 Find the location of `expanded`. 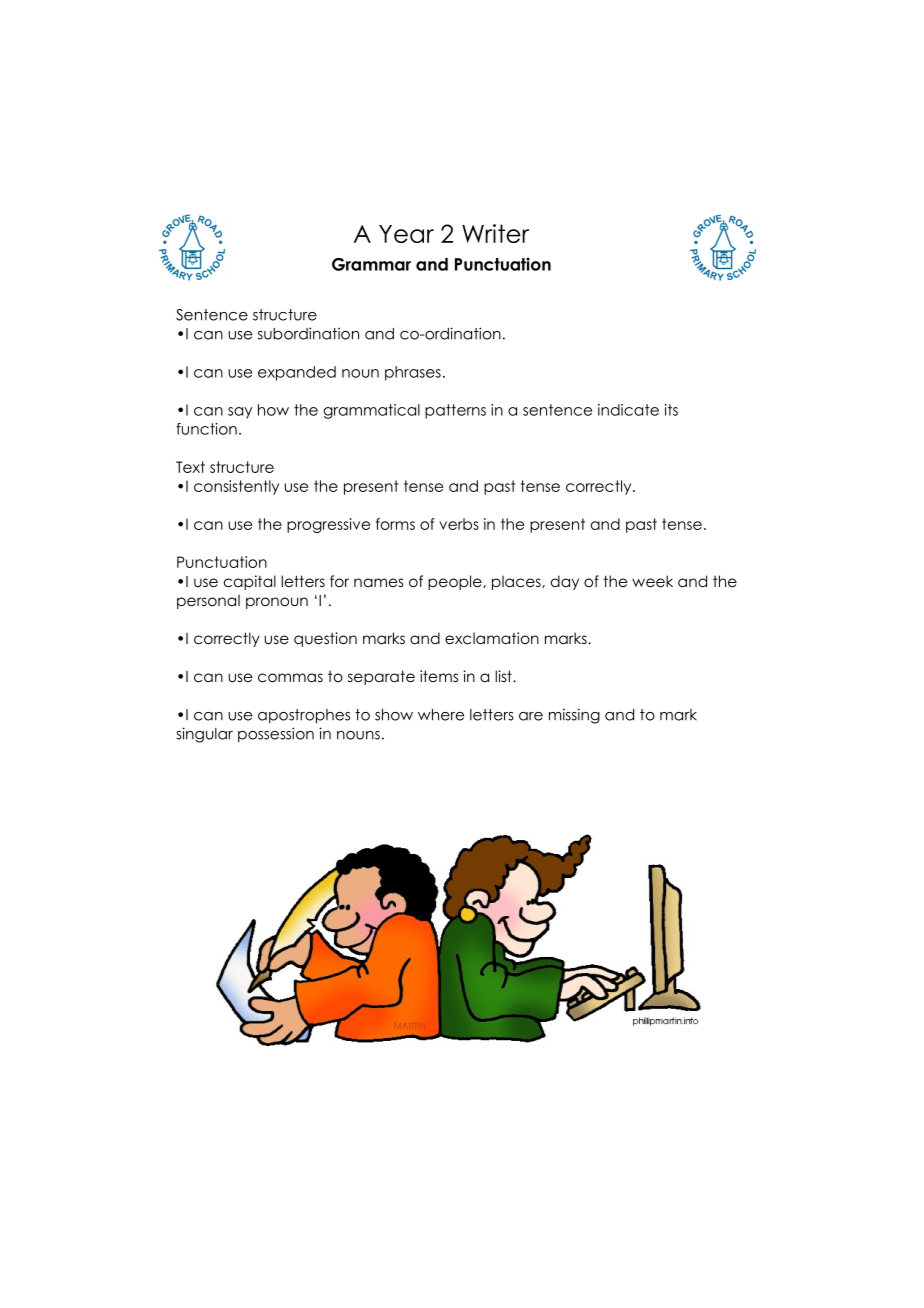

expanded is located at coordinates (297, 373).
